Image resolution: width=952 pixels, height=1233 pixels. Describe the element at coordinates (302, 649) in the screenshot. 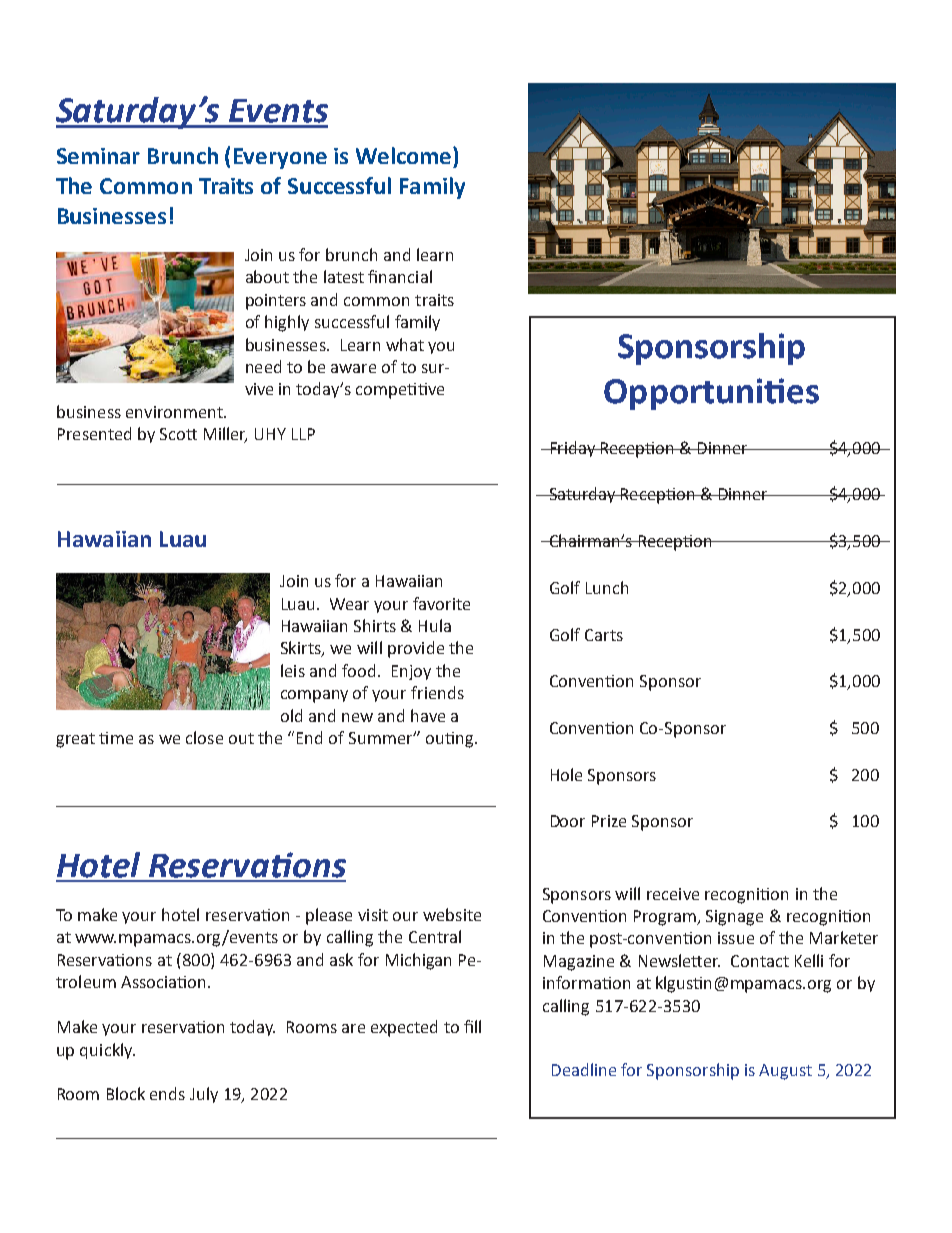

I see `Skirts` at that location.
